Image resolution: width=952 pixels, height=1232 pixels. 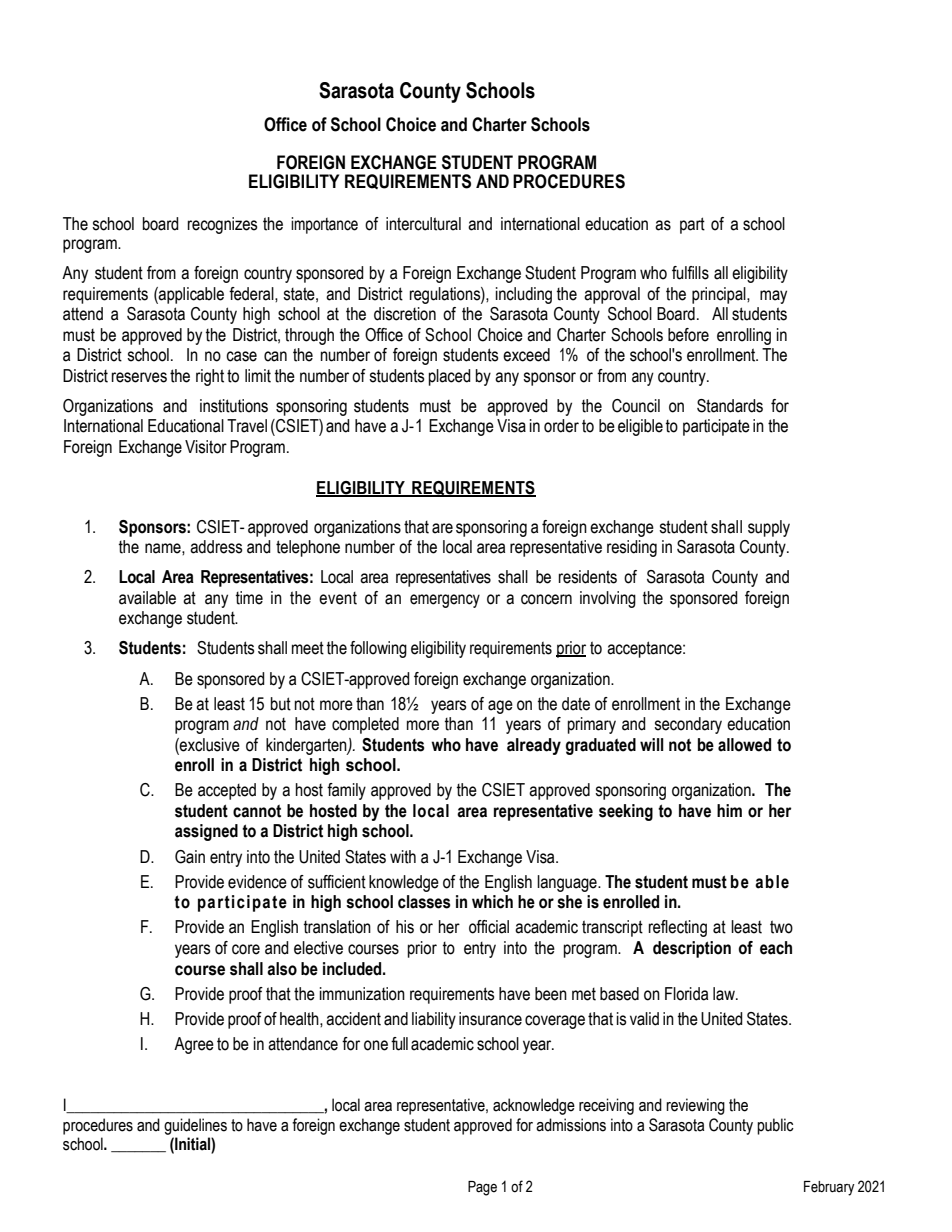 I want to click on including, so click(x=524, y=295).
